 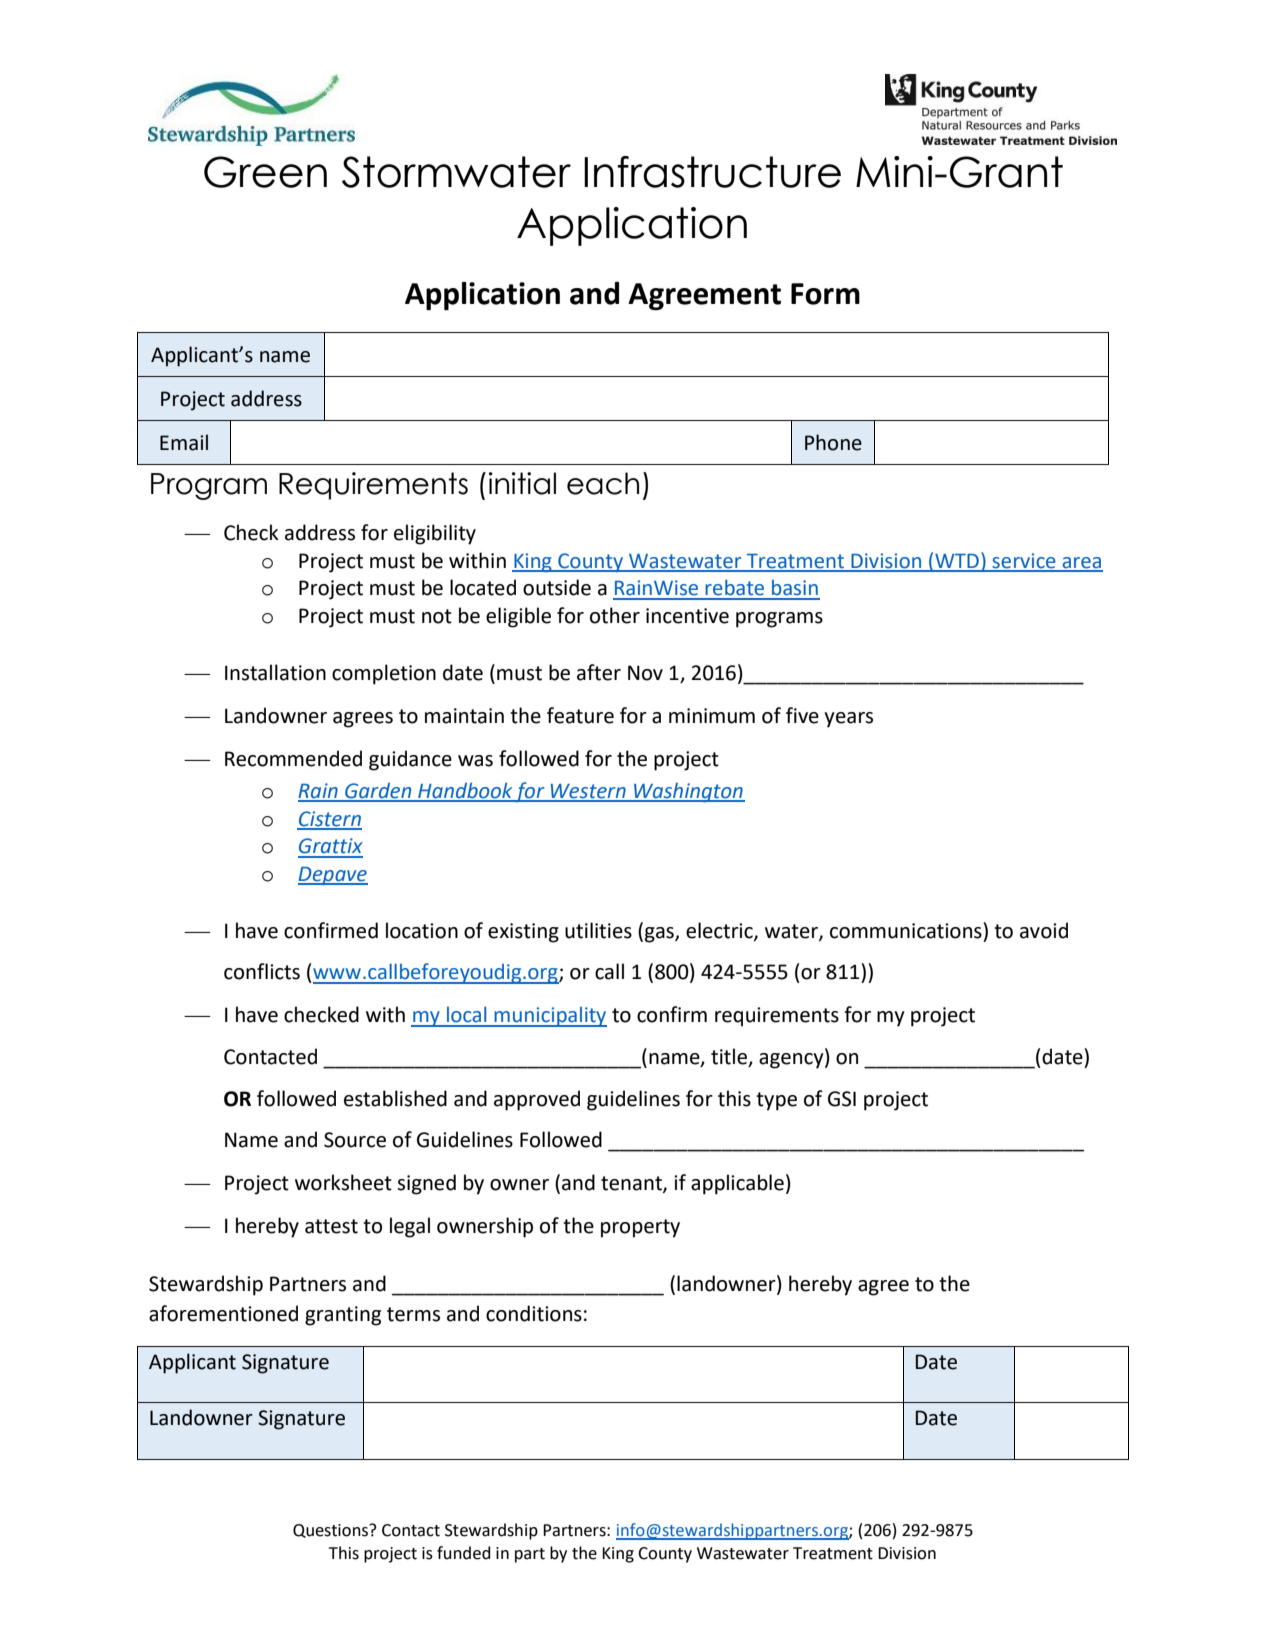 What do you see at coordinates (842, 1099) in the image?
I see `GSI` at bounding box center [842, 1099].
